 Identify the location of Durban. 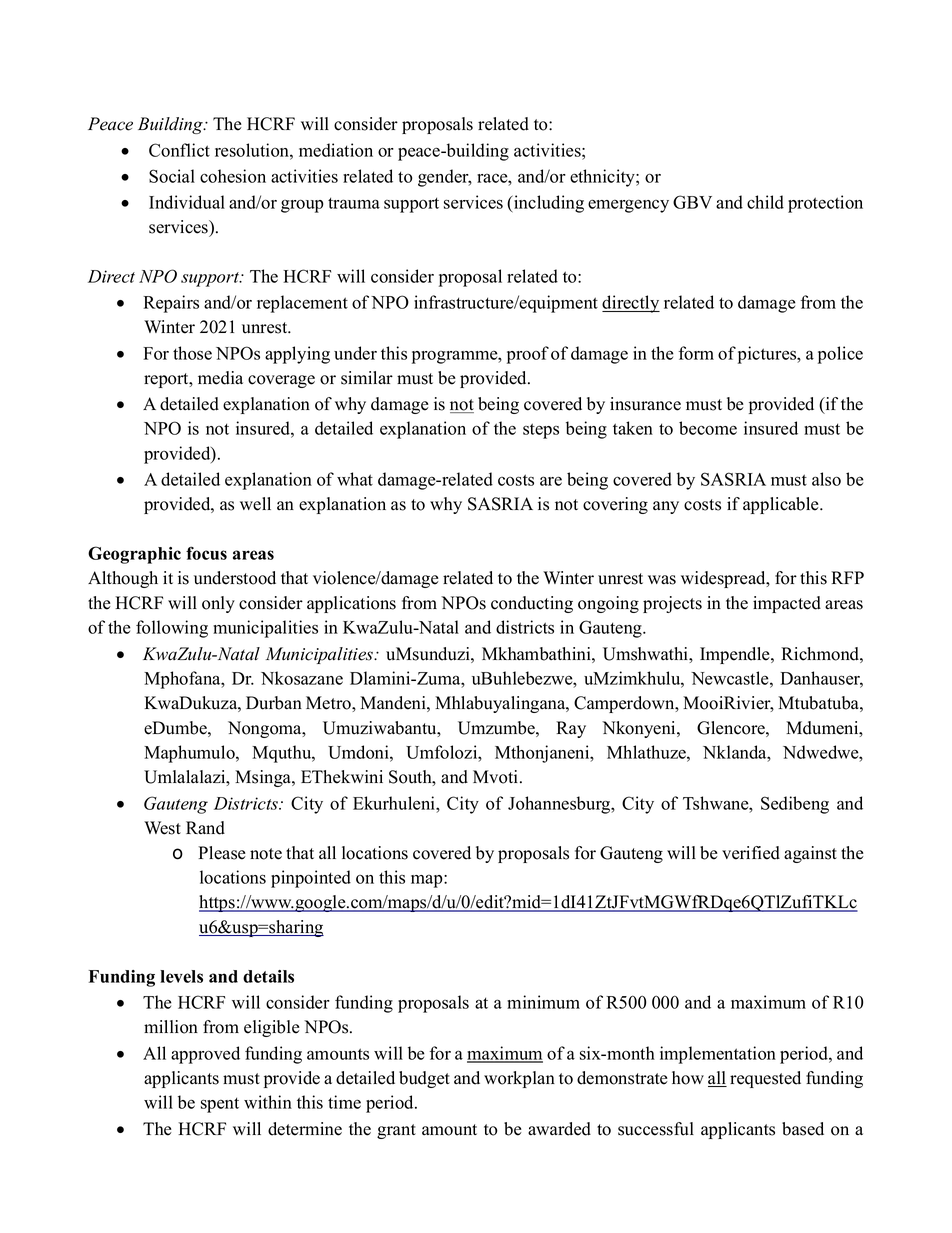
(274, 703).
